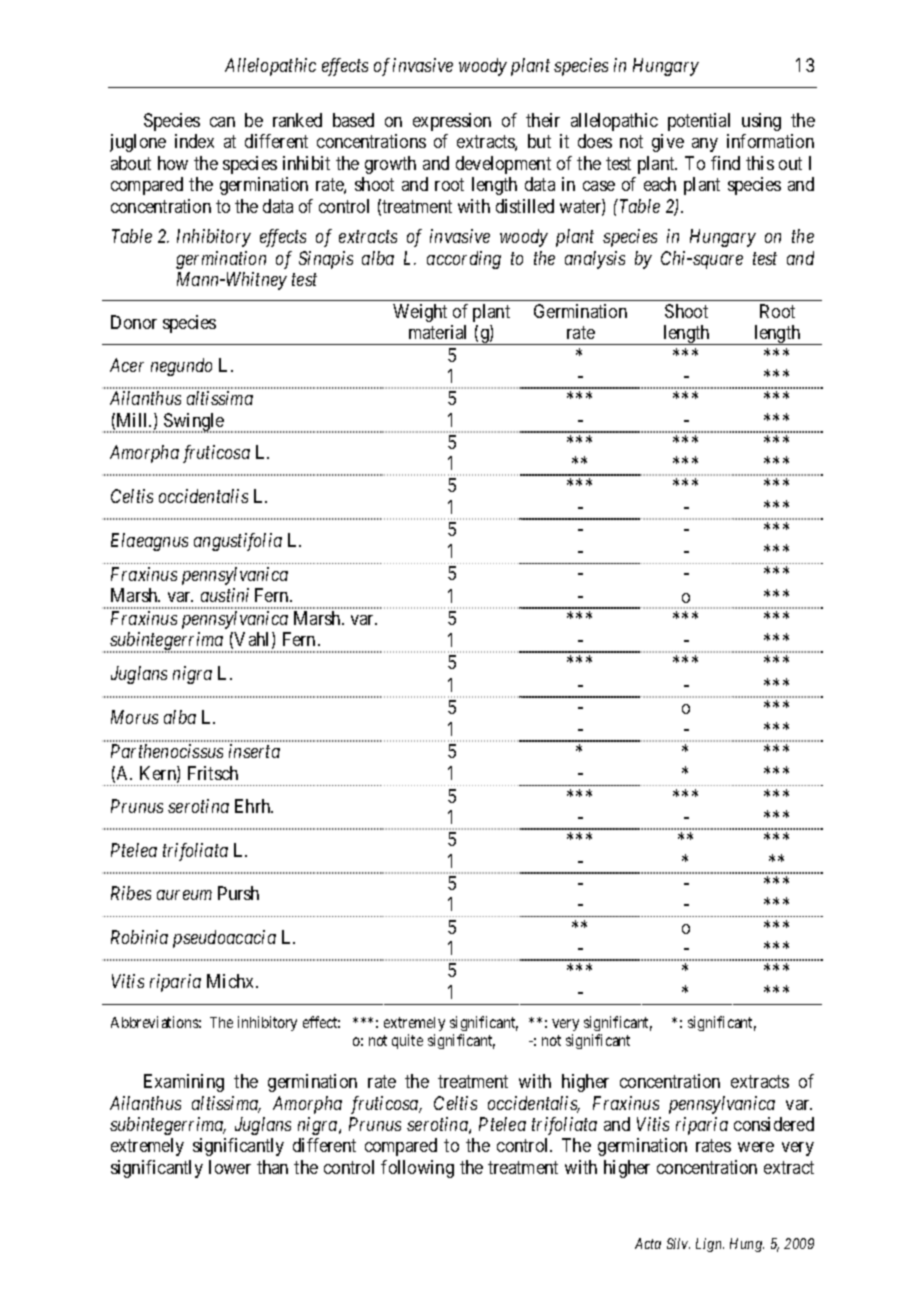 Image resolution: width=924 pixels, height=1308 pixels. I want to click on Acta, so click(648, 1243).
